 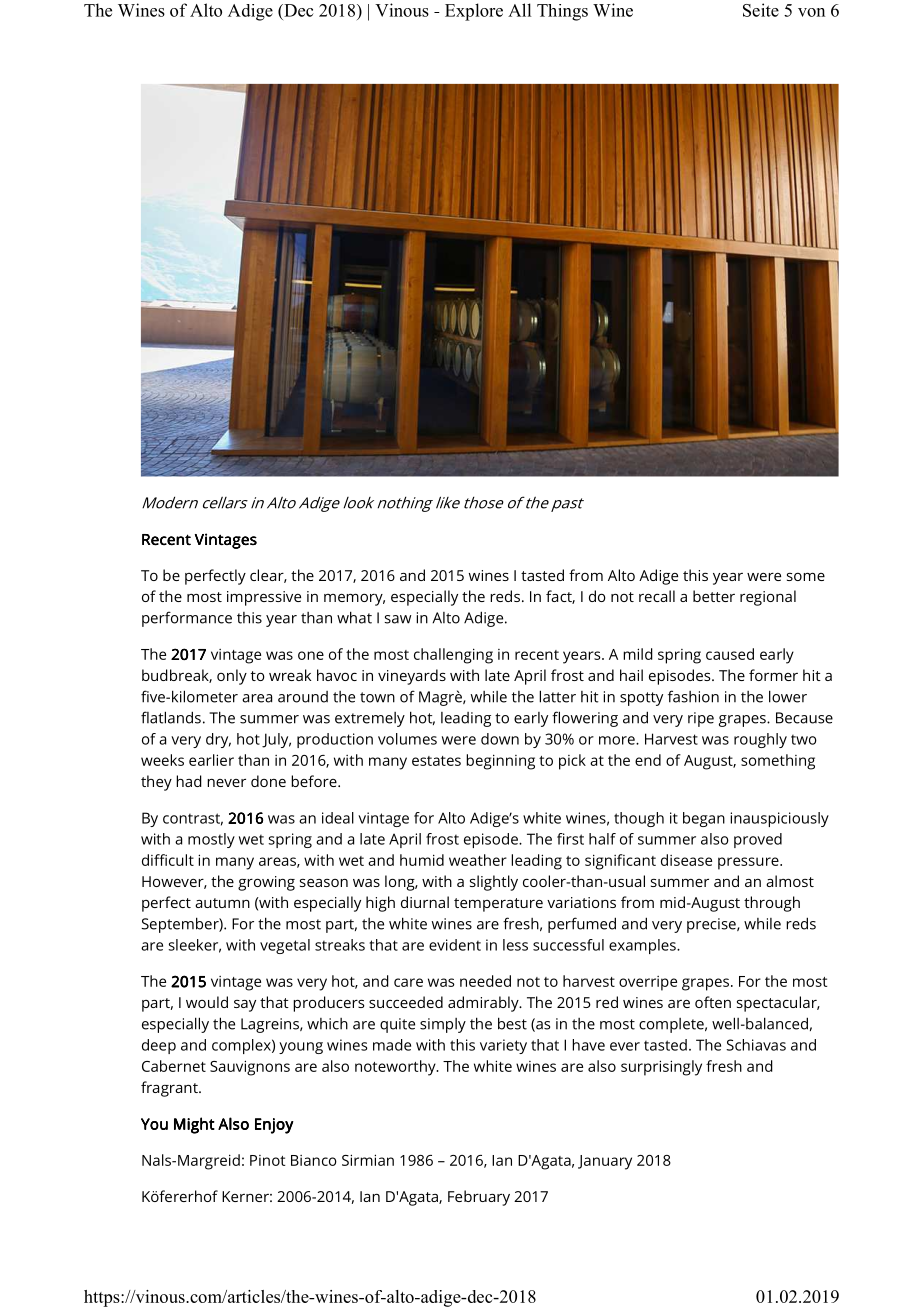 What do you see at coordinates (453, 656) in the image?
I see `challenging` at bounding box center [453, 656].
